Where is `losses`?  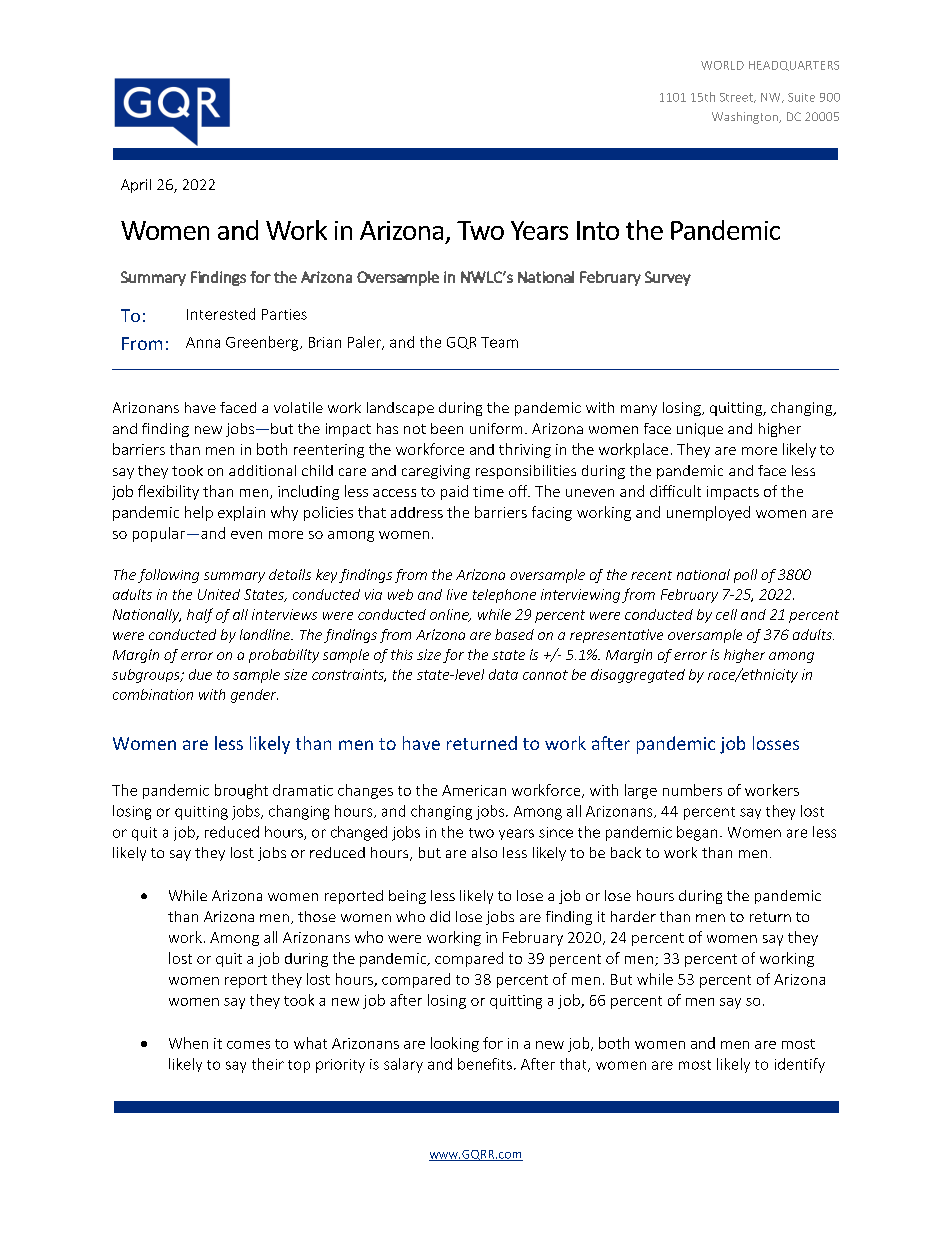
losses is located at coordinates (776, 743).
